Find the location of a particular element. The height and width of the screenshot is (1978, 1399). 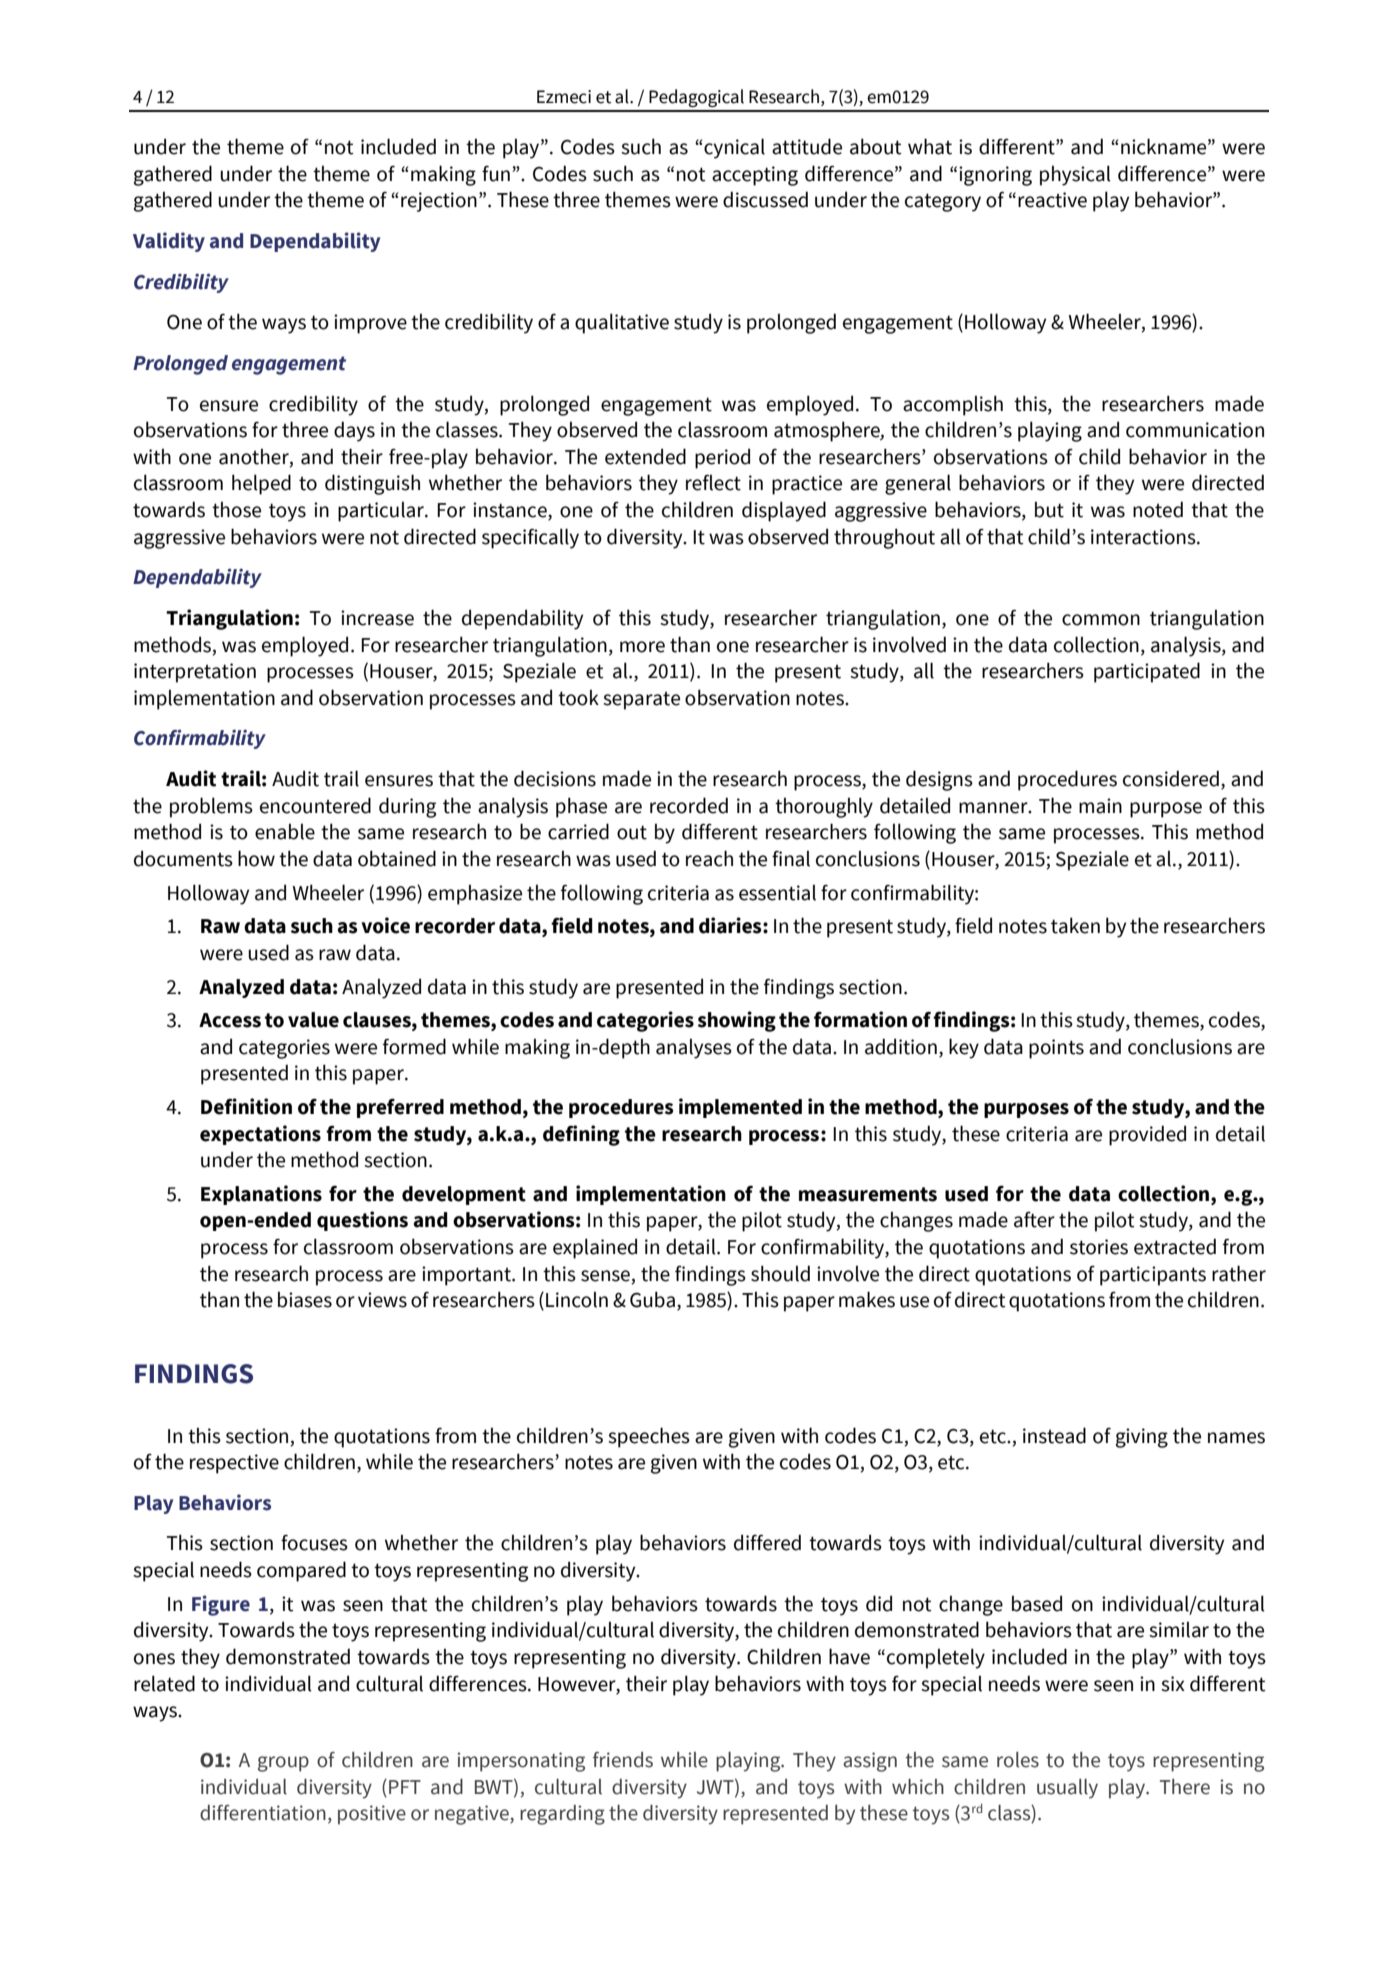

interpretation is located at coordinates (195, 673).
